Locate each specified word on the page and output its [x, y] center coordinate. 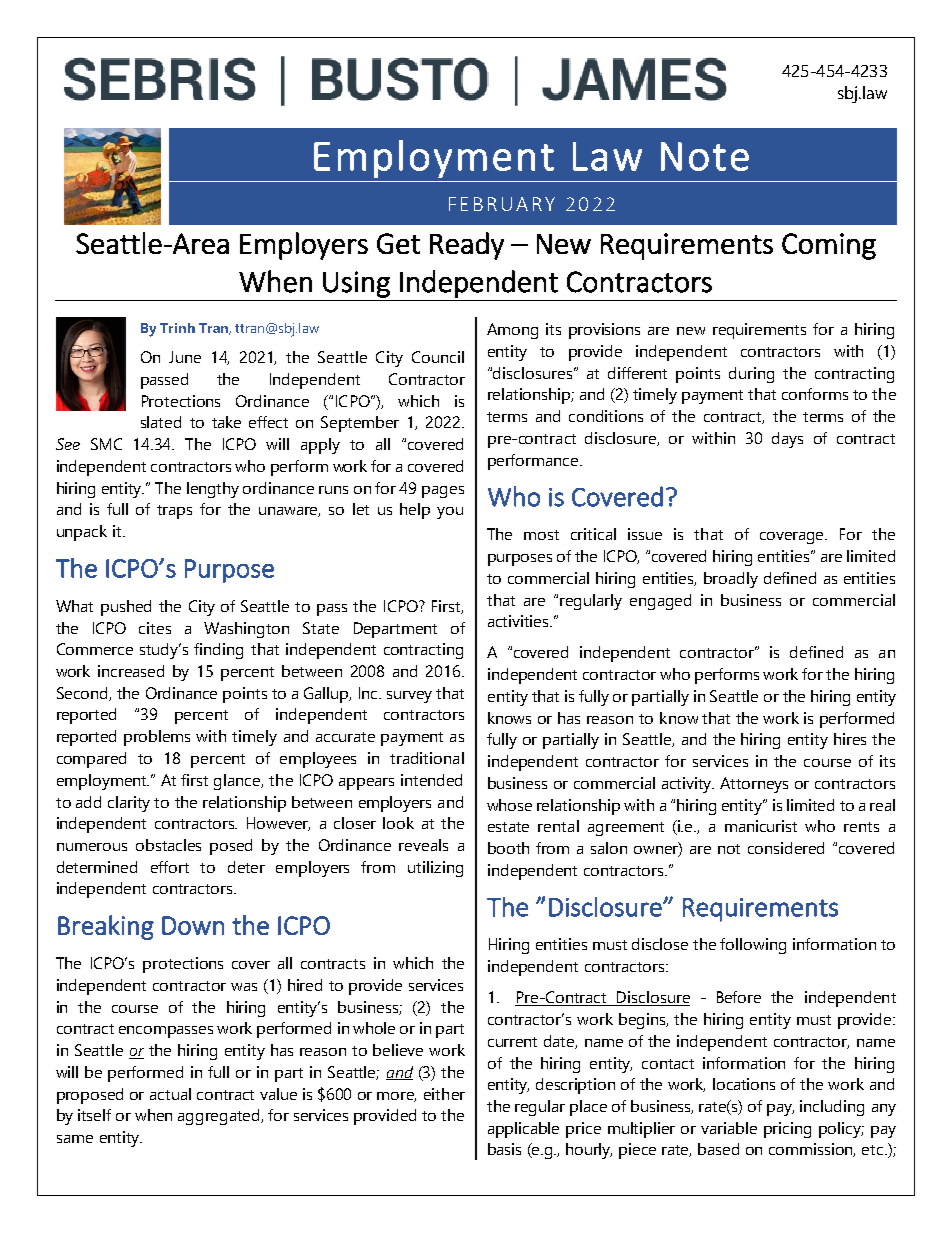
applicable [523, 1130]
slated [161, 422]
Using [356, 284]
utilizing [435, 869]
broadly [731, 580]
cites [155, 628]
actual [170, 1094]
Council [438, 357]
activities [519, 621]
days [787, 440]
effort [170, 867]
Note [705, 156]
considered [786, 848]
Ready [467, 246]
